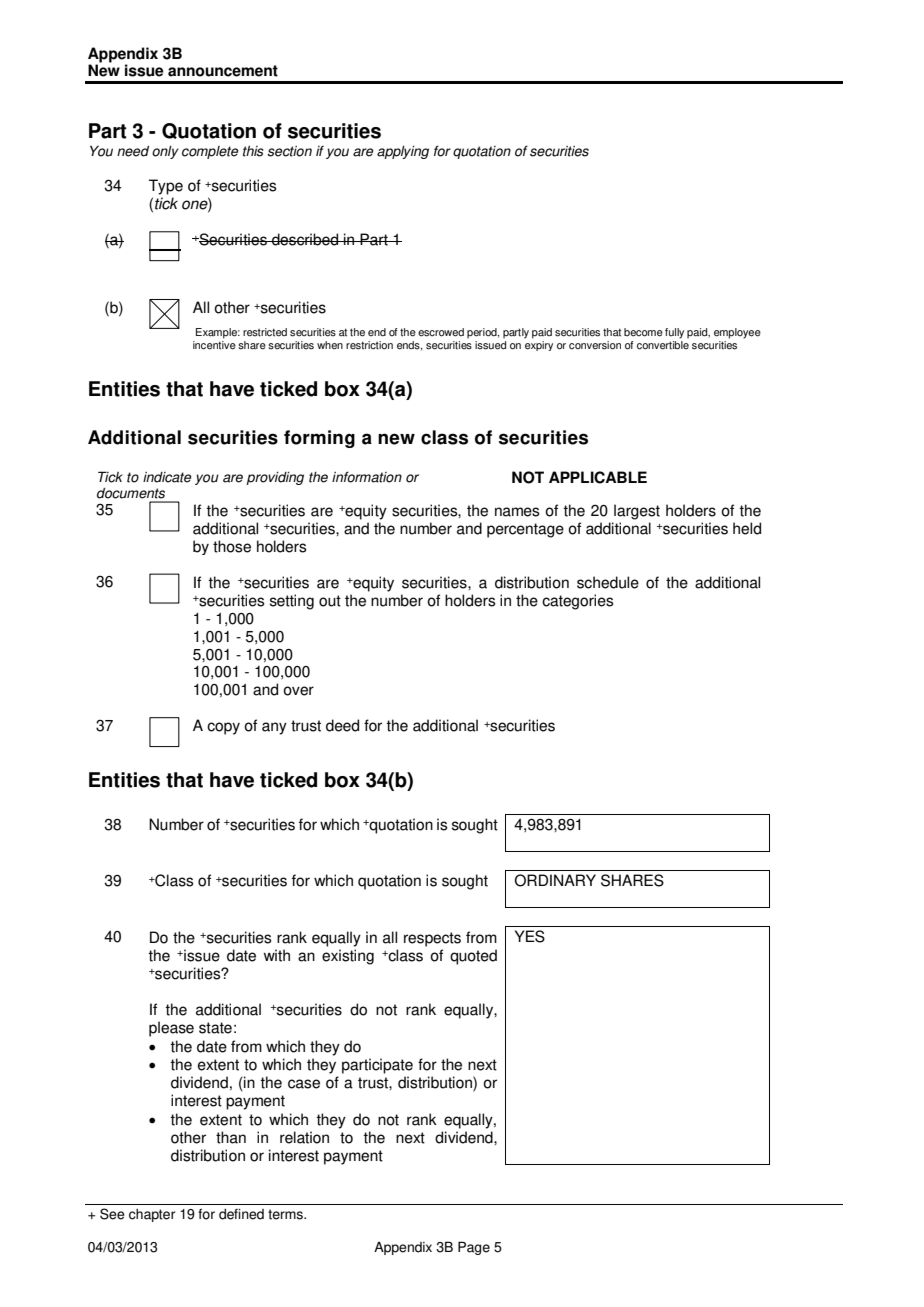 The height and width of the page is (1307, 924). Describe the element at coordinates (223, 728) in the page. I see `copy` at that location.
